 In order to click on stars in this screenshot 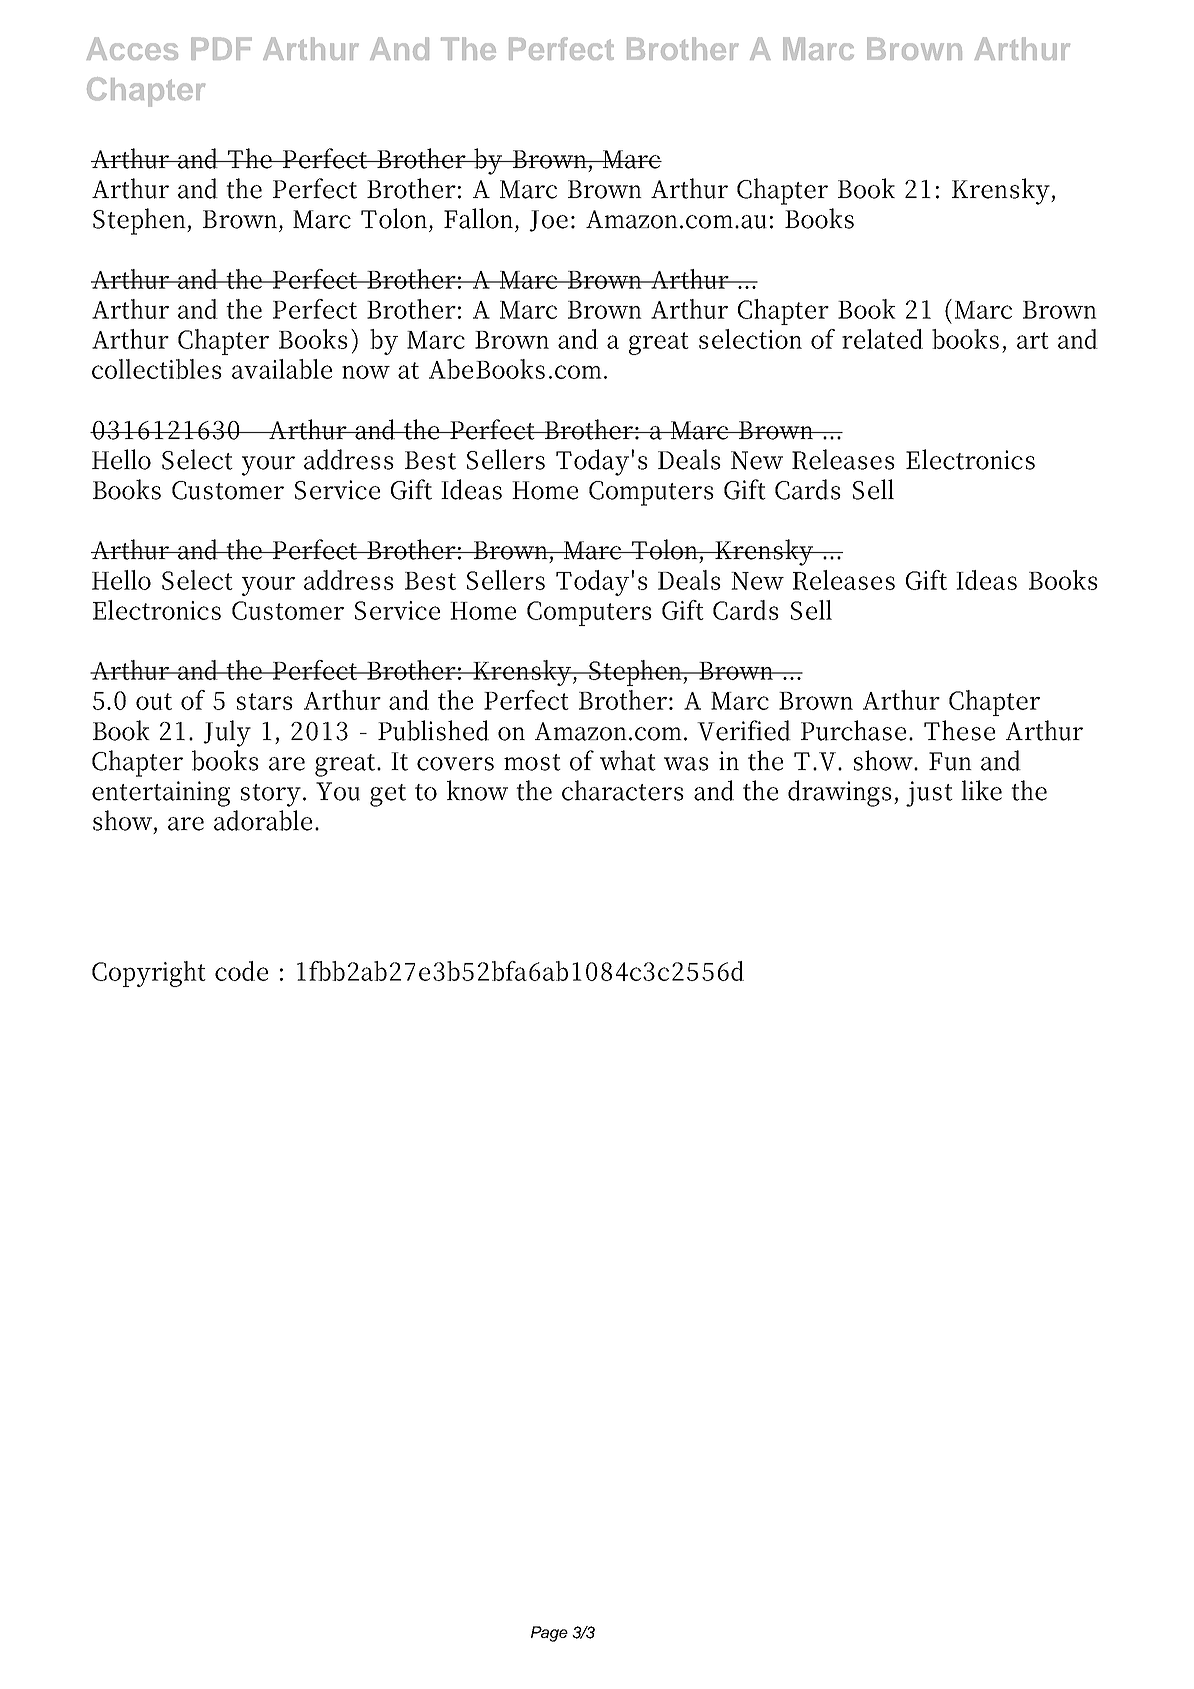, I will do `click(265, 701)`.
